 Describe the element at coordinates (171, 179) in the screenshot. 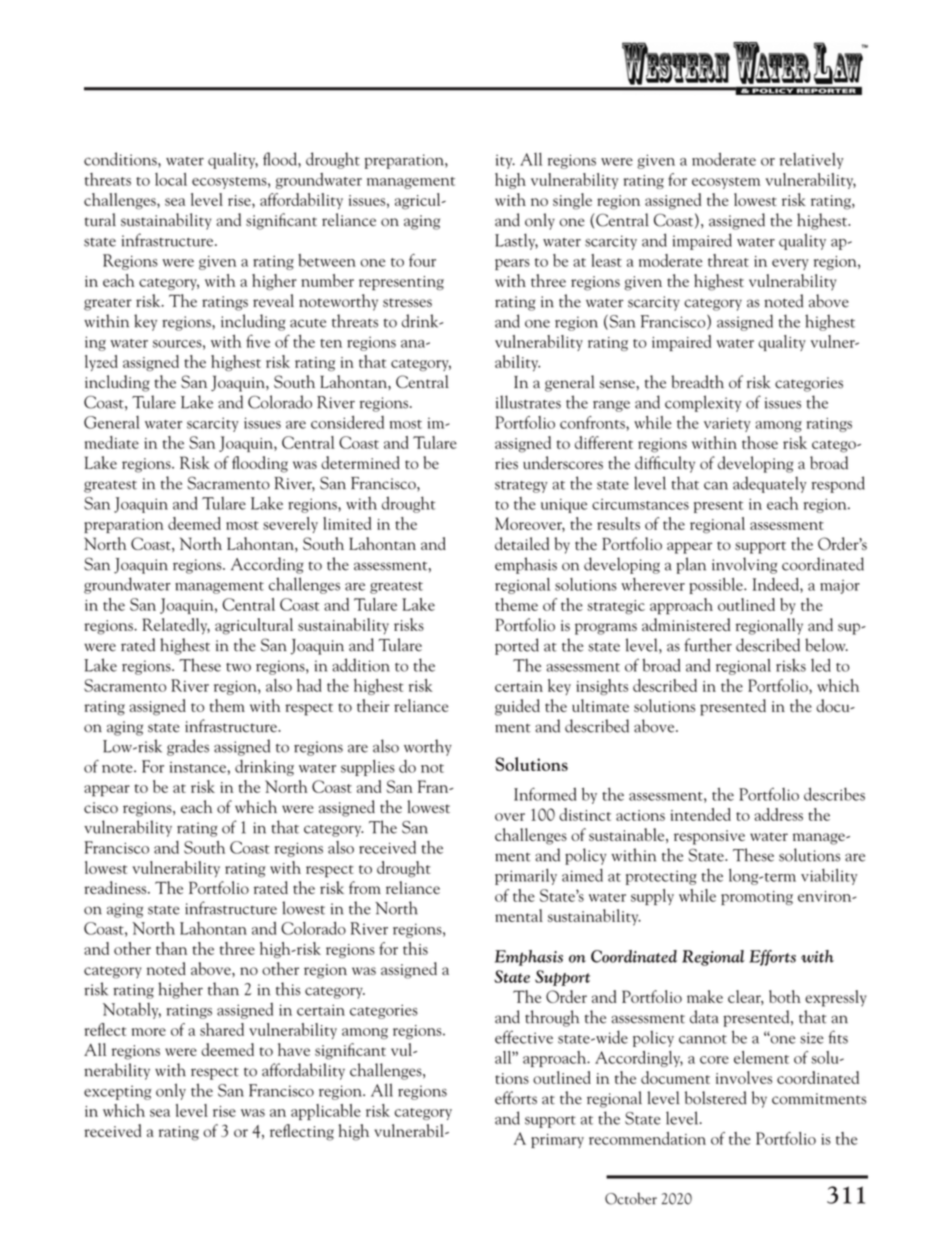

I see `local` at that location.
